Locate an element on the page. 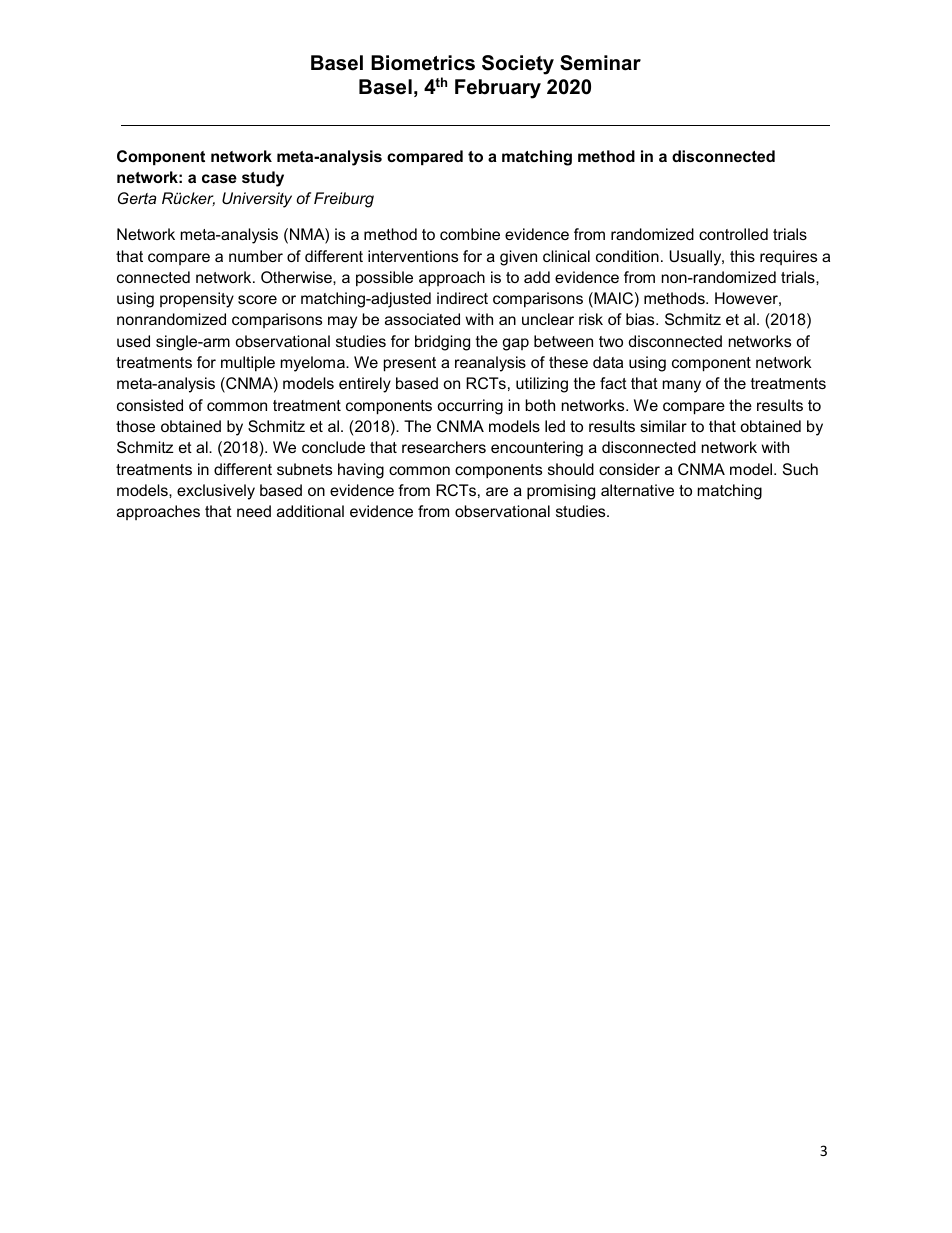  bridging is located at coordinates (442, 343).
